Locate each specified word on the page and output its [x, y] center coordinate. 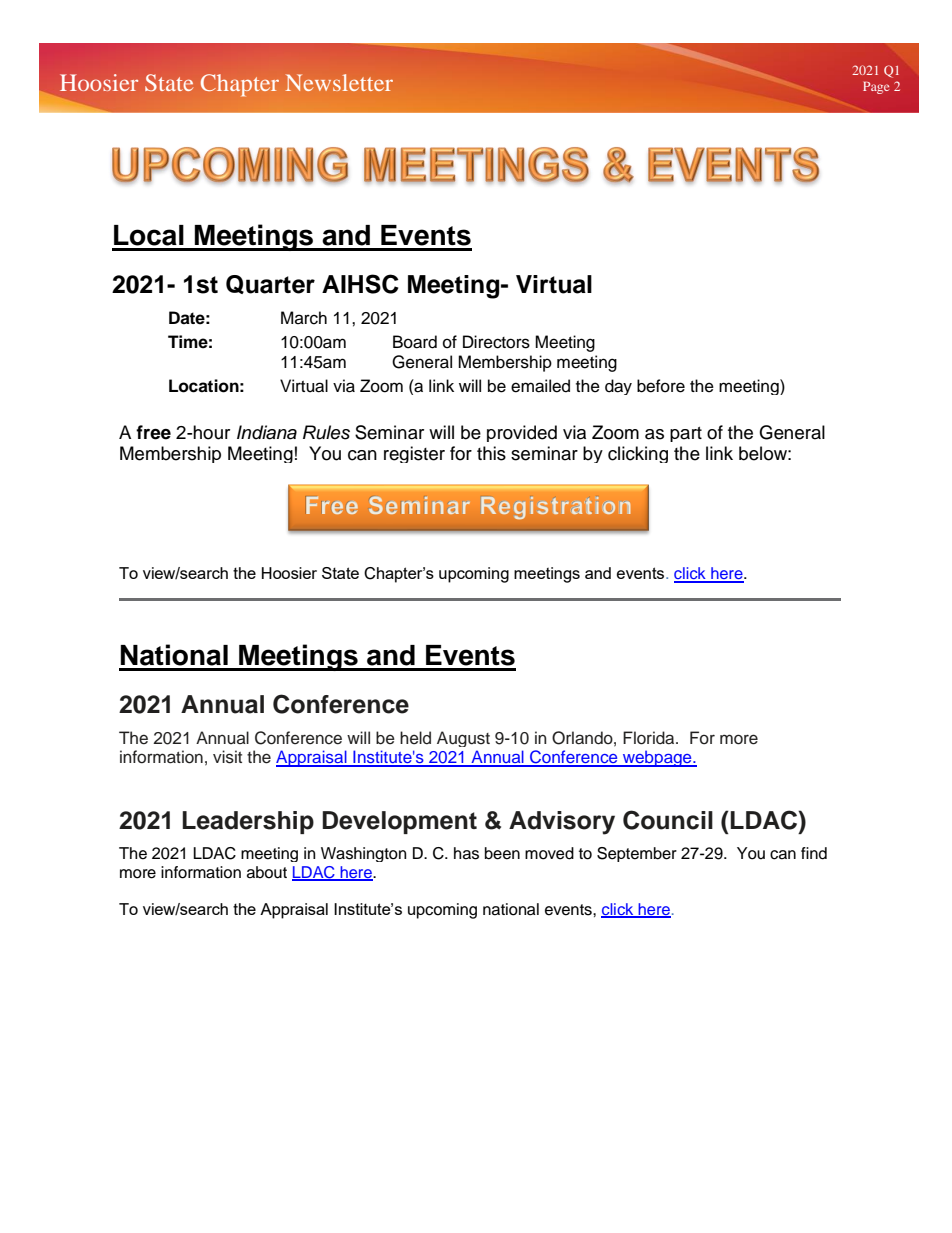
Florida [650, 738]
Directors [496, 342]
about [267, 872]
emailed [540, 386]
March [304, 318]
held [415, 738]
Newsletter [339, 82]
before [661, 386]
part [686, 434]
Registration [556, 508]
